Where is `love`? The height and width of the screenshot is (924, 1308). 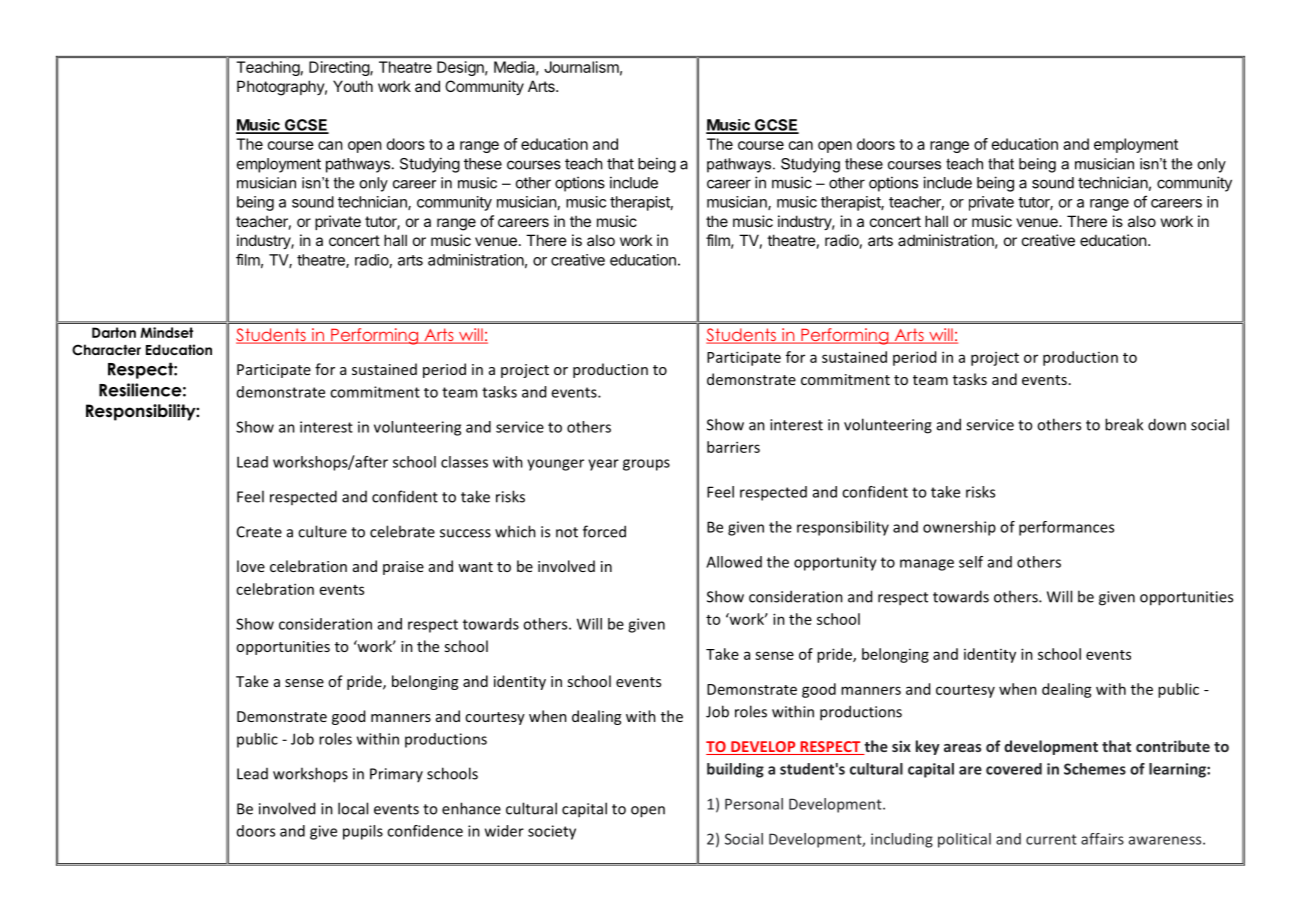
love is located at coordinates (251, 566).
